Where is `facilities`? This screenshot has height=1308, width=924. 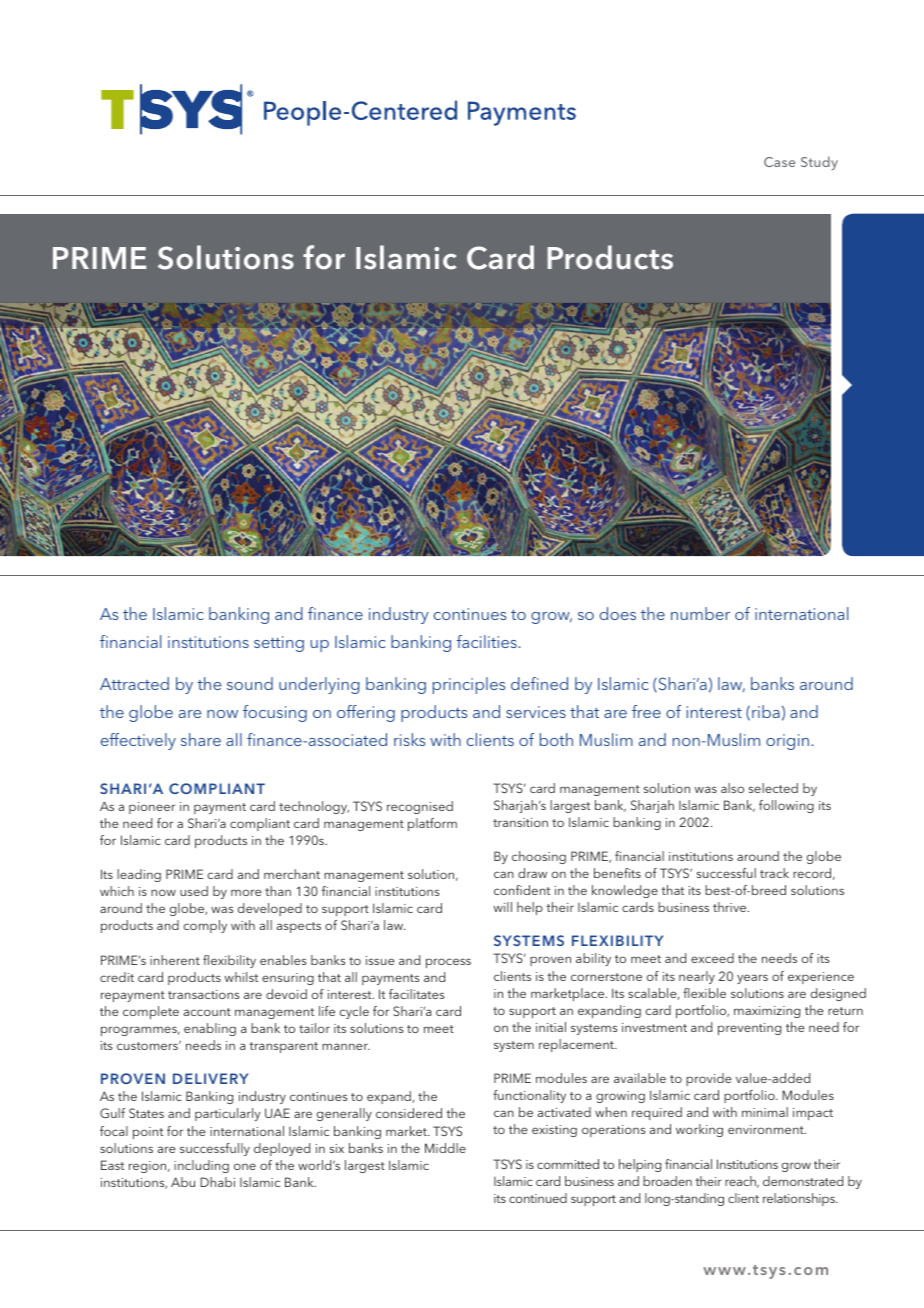 facilities is located at coordinates (487, 641).
